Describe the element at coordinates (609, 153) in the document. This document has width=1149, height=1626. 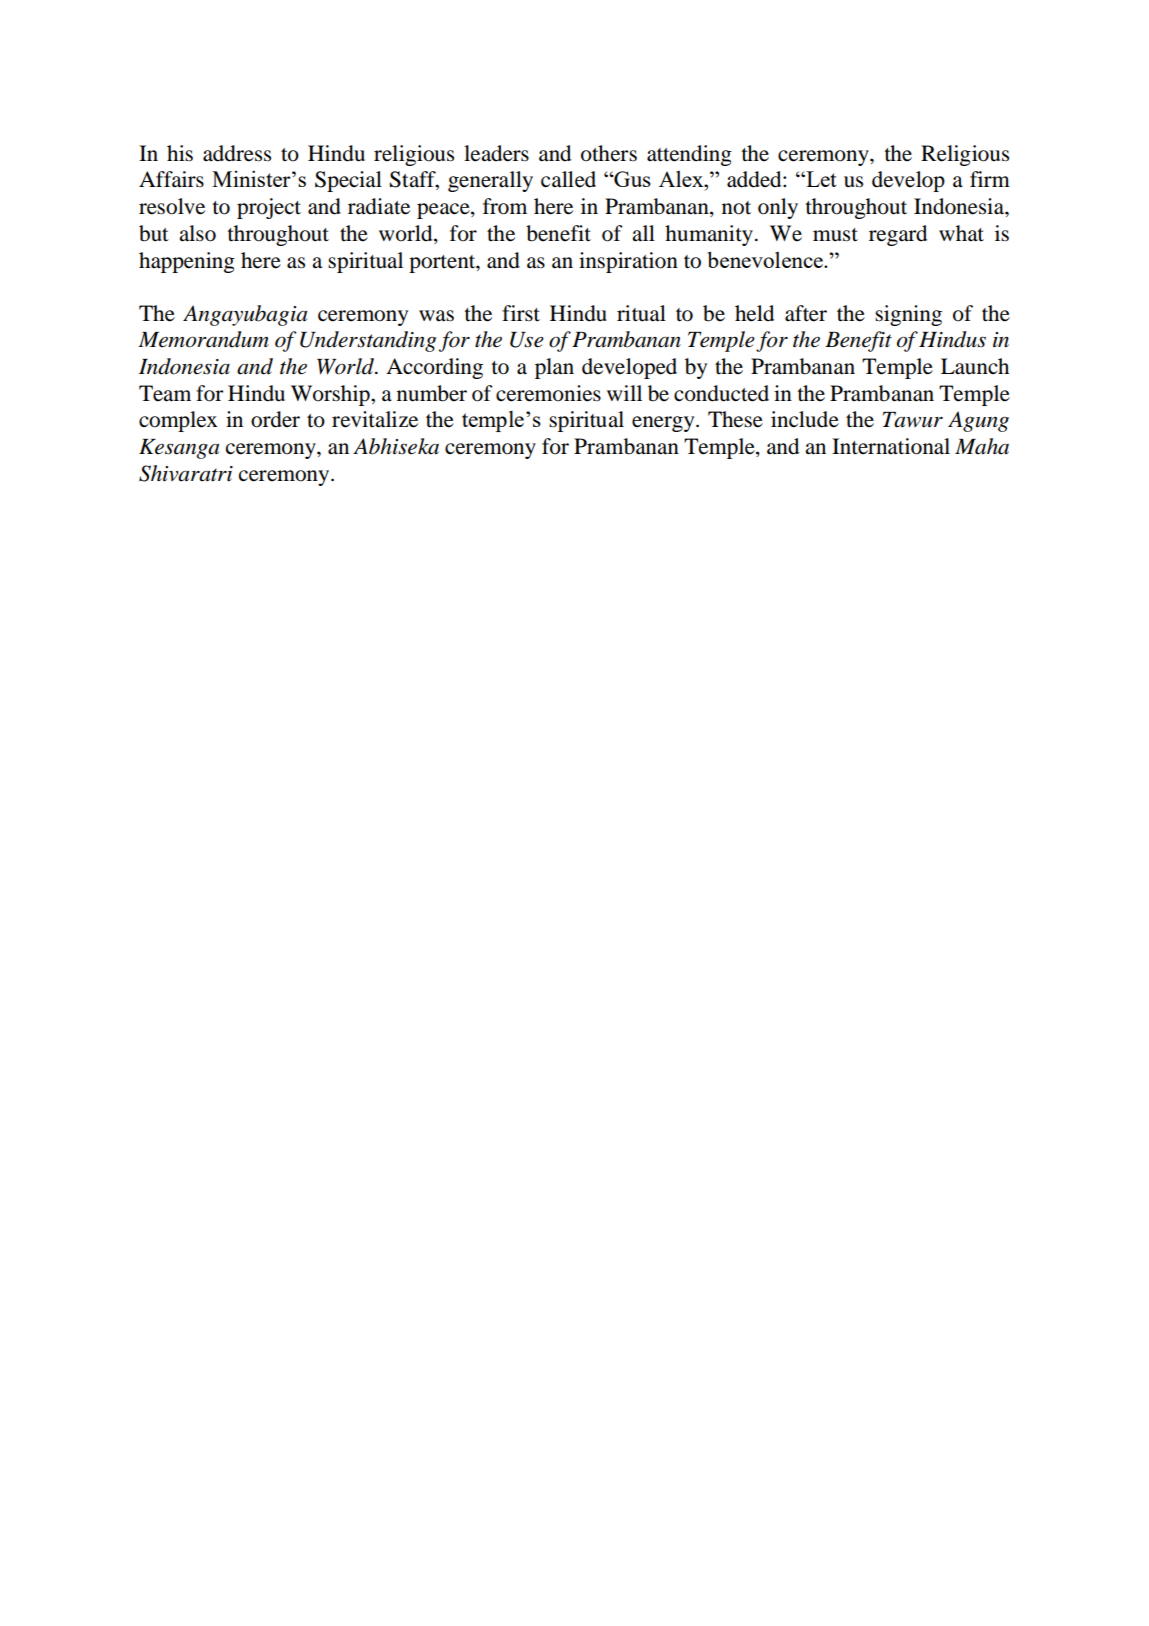
I see `others` at that location.
